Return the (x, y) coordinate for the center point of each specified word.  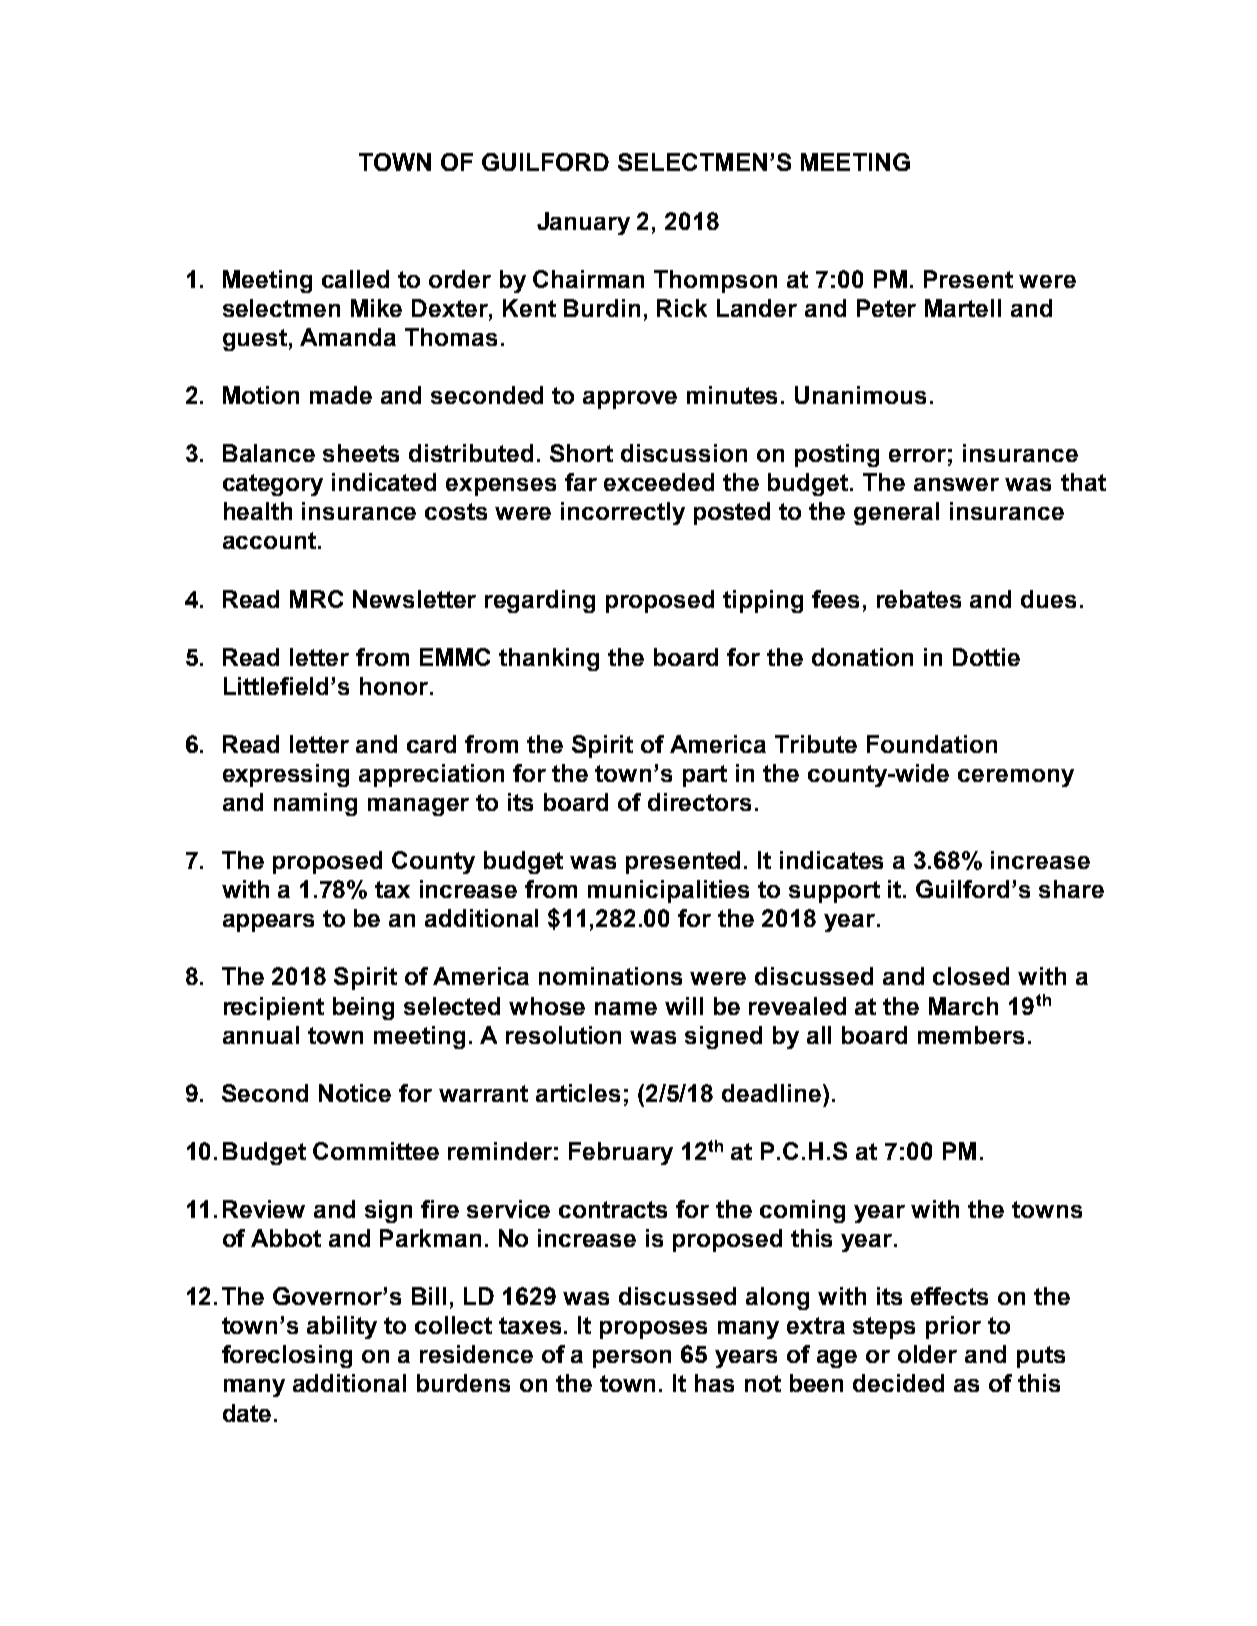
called (355, 279)
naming (315, 804)
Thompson (715, 281)
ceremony (1016, 778)
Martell (963, 308)
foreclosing (287, 1356)
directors (699, 802)
